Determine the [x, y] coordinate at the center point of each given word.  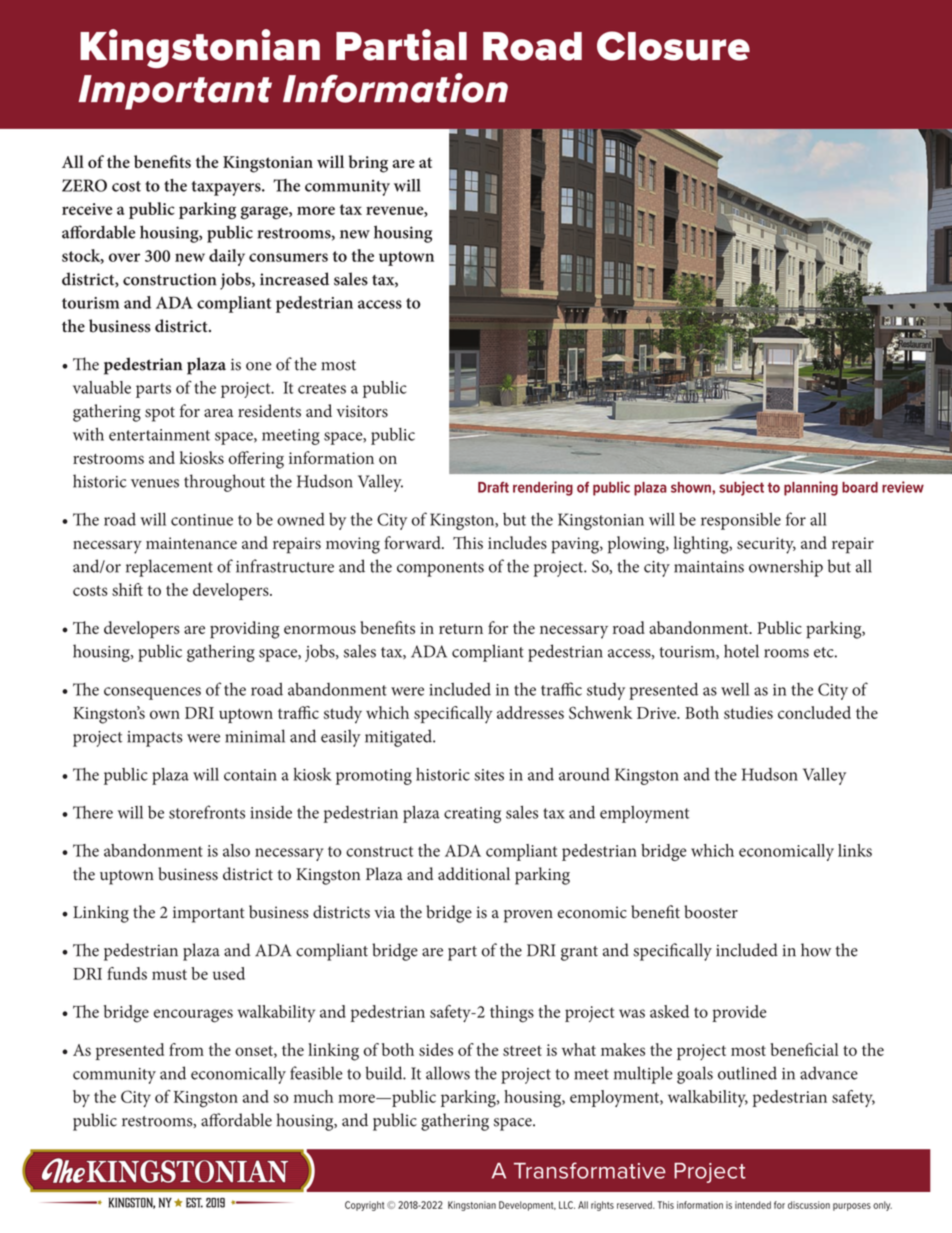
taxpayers [227, 188]
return [461, 629]
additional [474, 874]
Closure [673, 46]
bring [368, 164]
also [236, 850]
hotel [741, 651]
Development [527, 1206]
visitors [362, 411]
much [313, 1096]
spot [160, 414]
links [855, 850]
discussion [809, 1205]
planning [811, 488]
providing [245, 630]
